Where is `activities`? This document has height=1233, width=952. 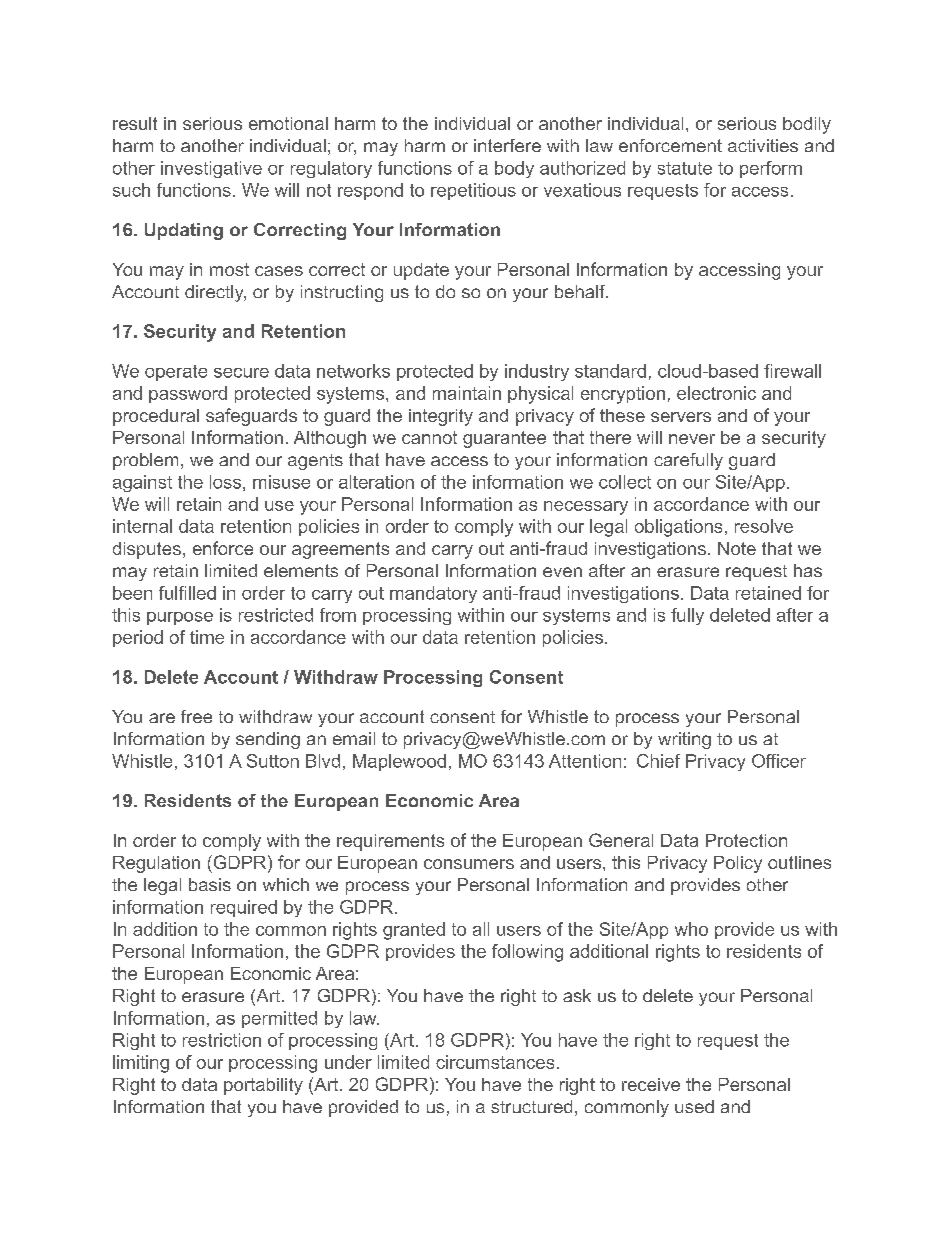 activities is located at coordinates (763, 145).
